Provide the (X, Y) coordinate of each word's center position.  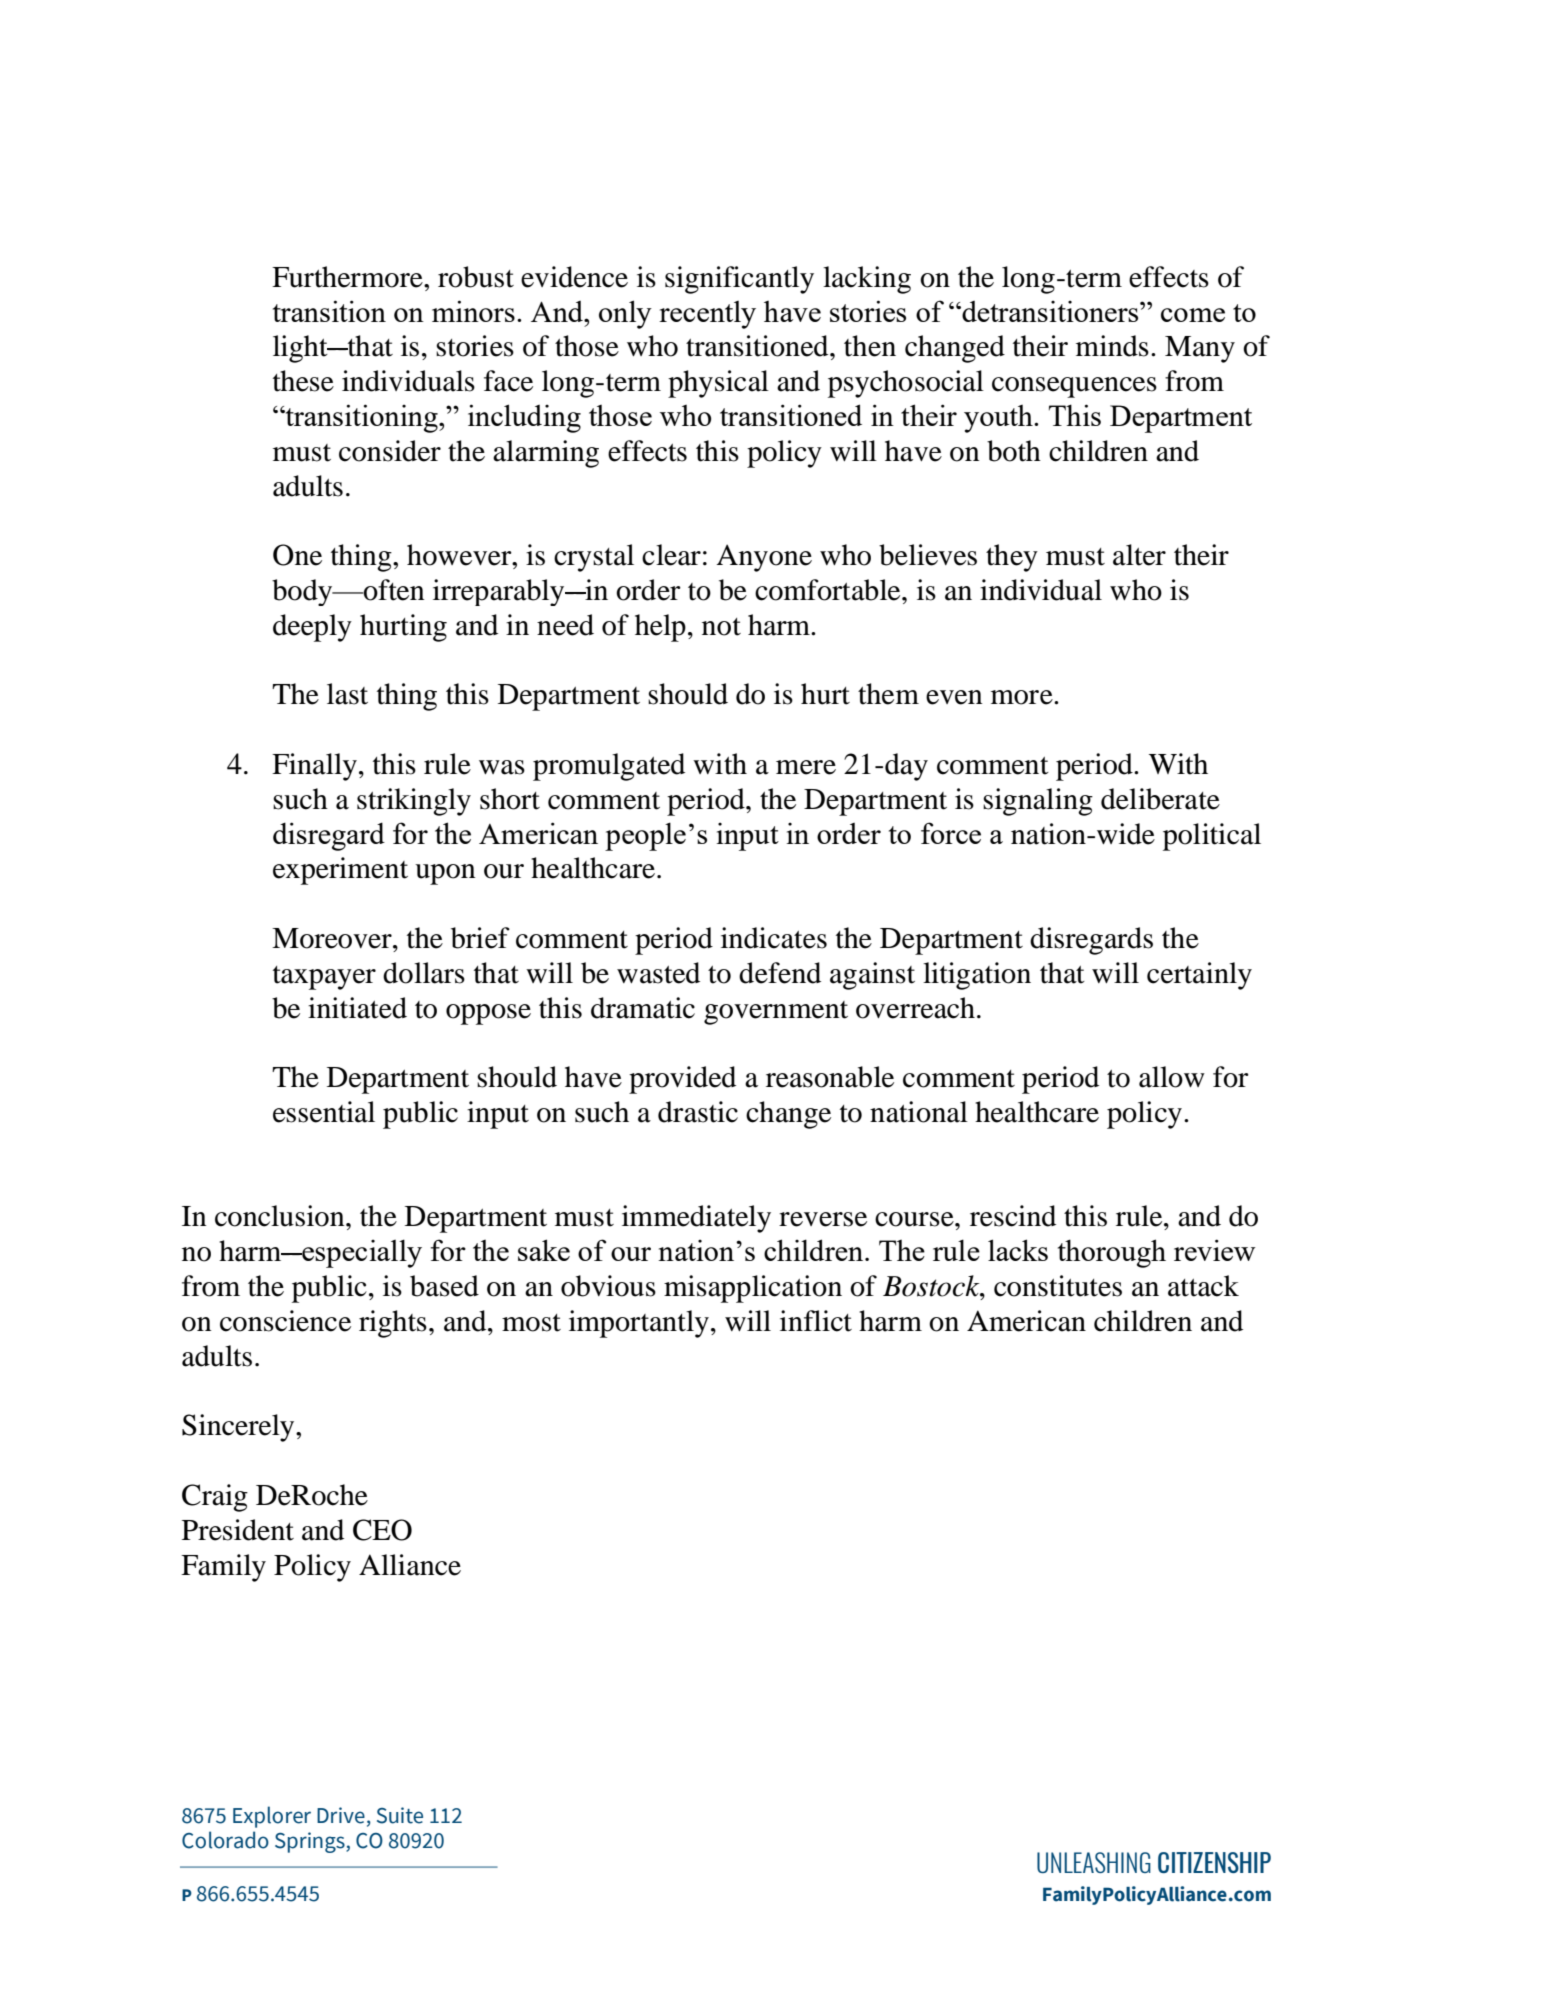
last (347, 694)
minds (1112, 346)
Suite (400, 1815)
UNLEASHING (1094, 1862)
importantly (639, 1324)
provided (682, 1080)
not (721, 627)
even (954, 697)
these (303, 381)
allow (1172, 1077)
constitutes (1058, 1286)
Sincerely (239, 1428)
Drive (341, 1815)
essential (324, 1112)
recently (707, 315)
